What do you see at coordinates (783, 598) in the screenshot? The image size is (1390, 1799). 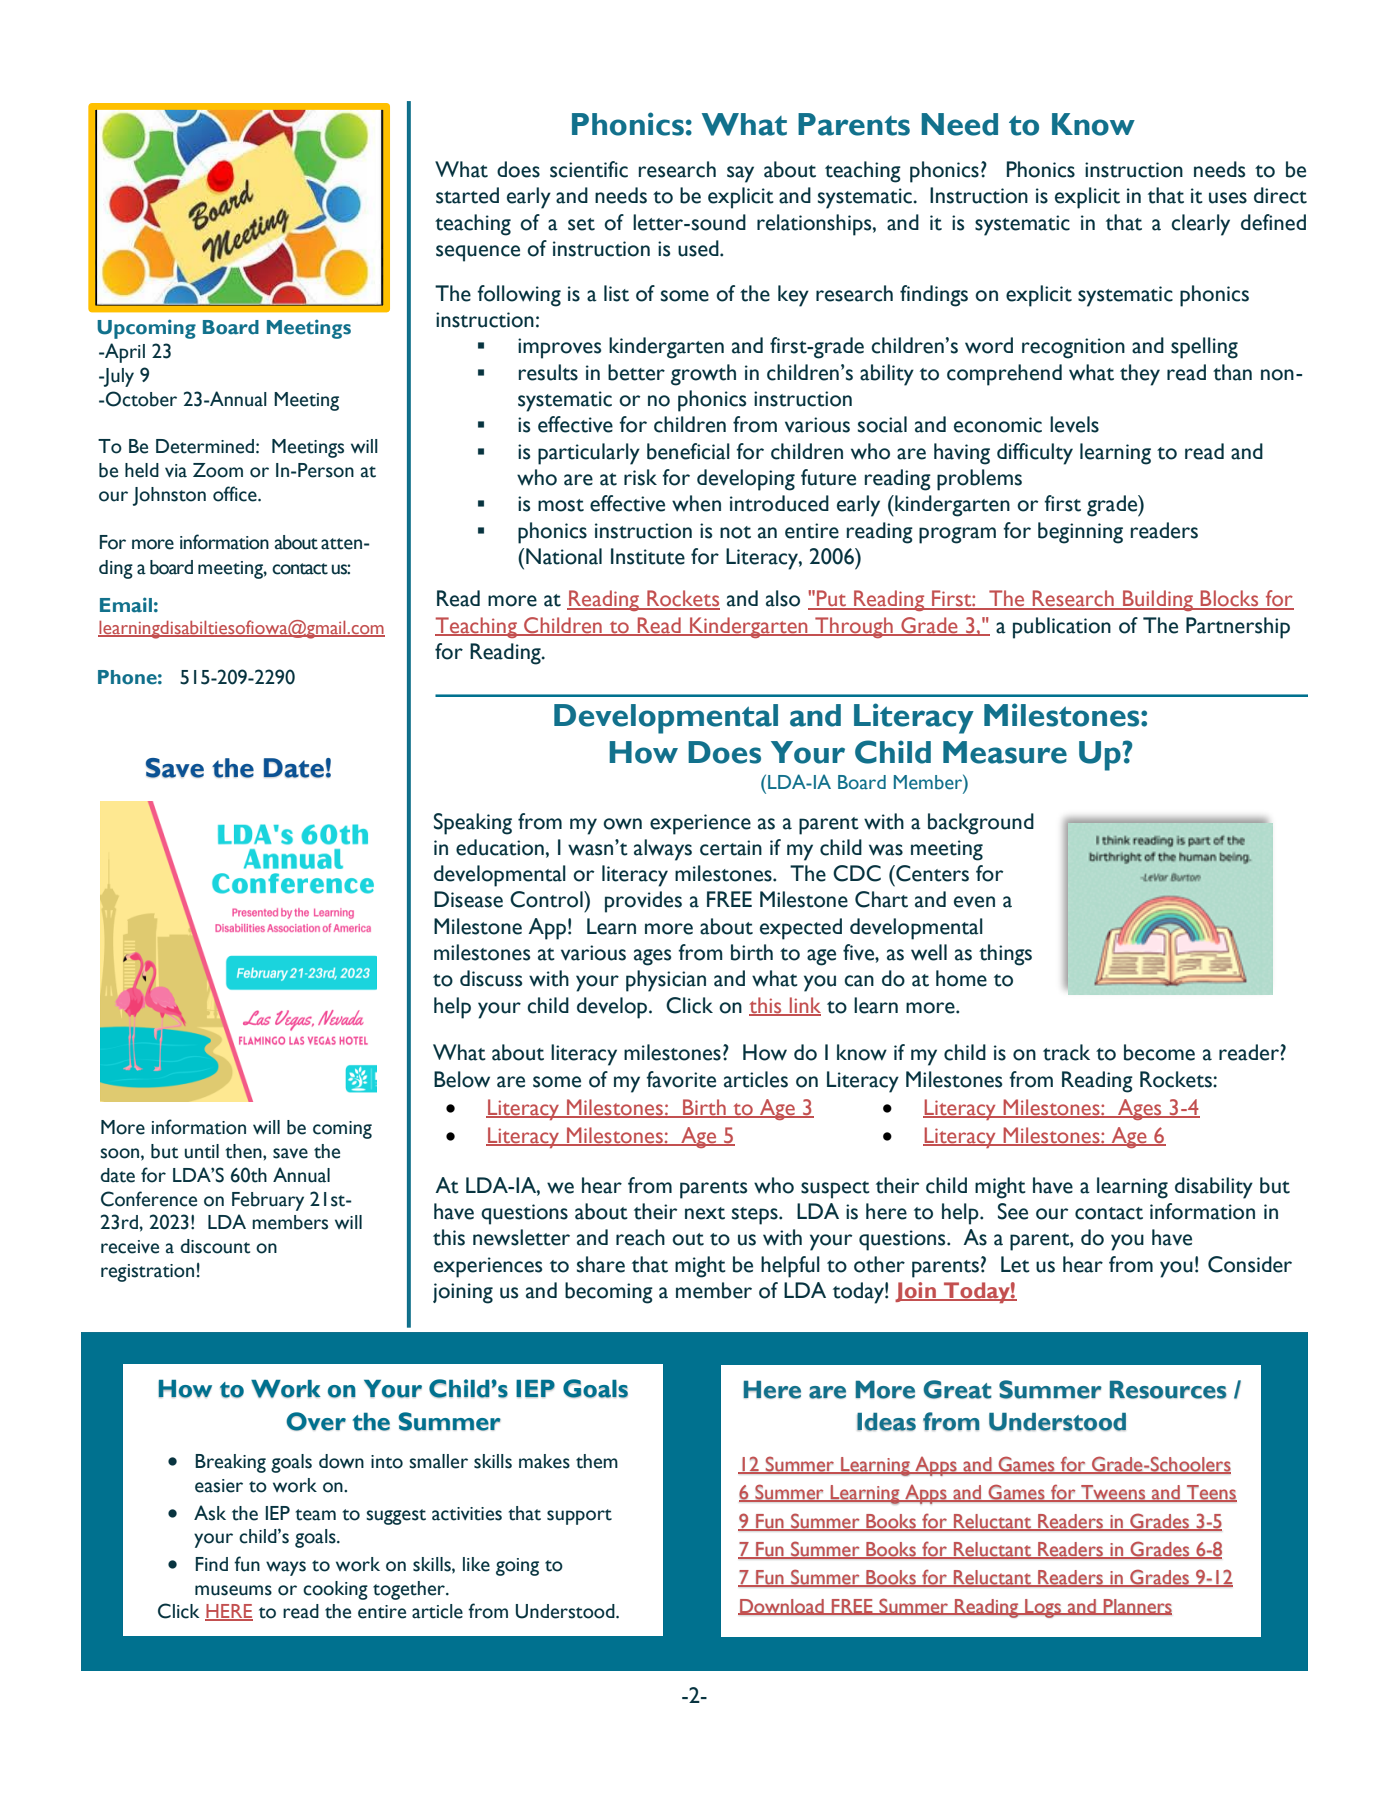 I see `also` at bounding box center [783, 598].
